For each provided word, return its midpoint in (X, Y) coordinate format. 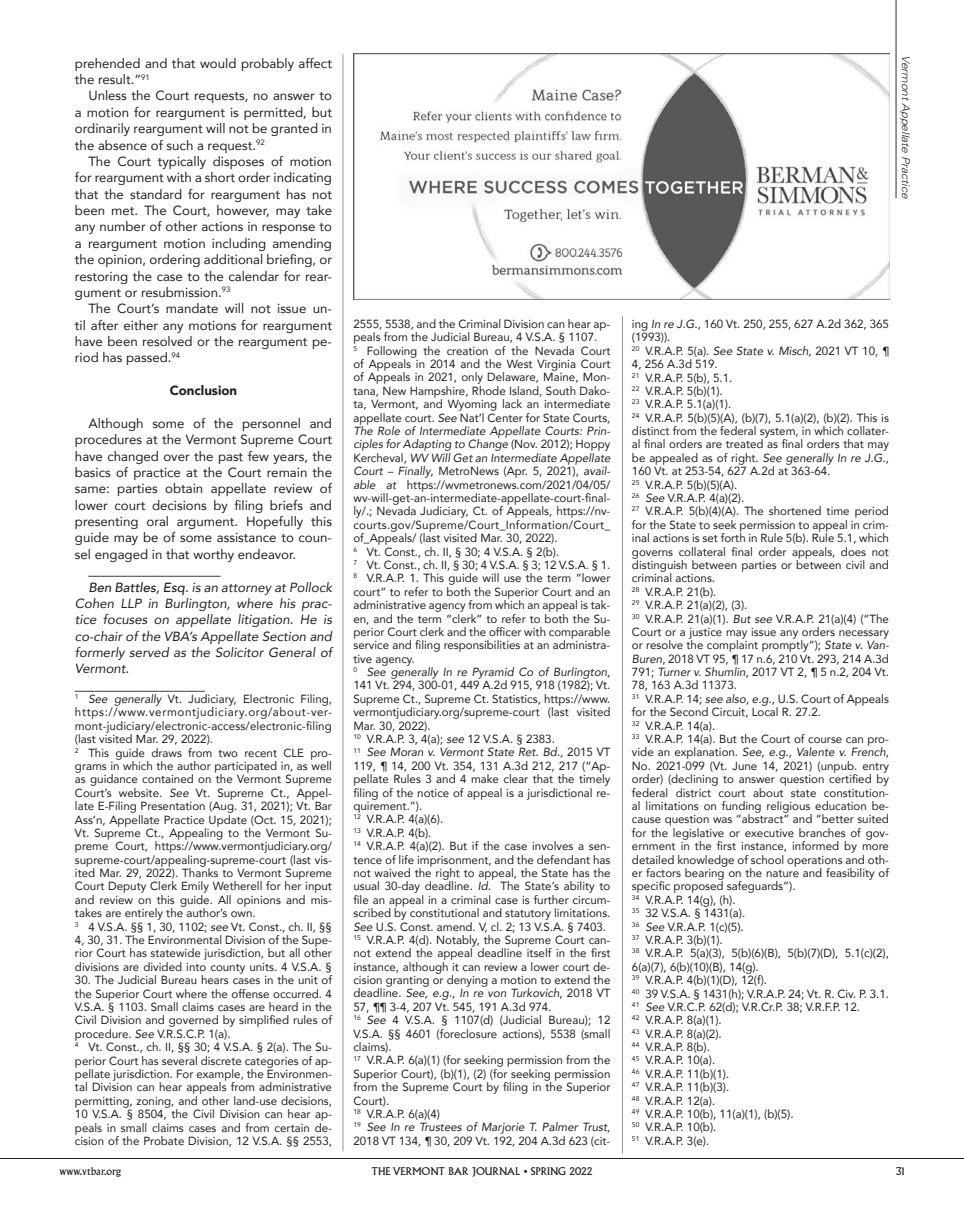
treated (744, 443)
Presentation (173, 805)
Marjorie (503, 1129)
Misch (795, 351)
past (231, 458)
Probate (164, 1140)
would (218, 63)
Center (505, 417)
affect (315, 63)
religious (789, 808)
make (485, 778)
